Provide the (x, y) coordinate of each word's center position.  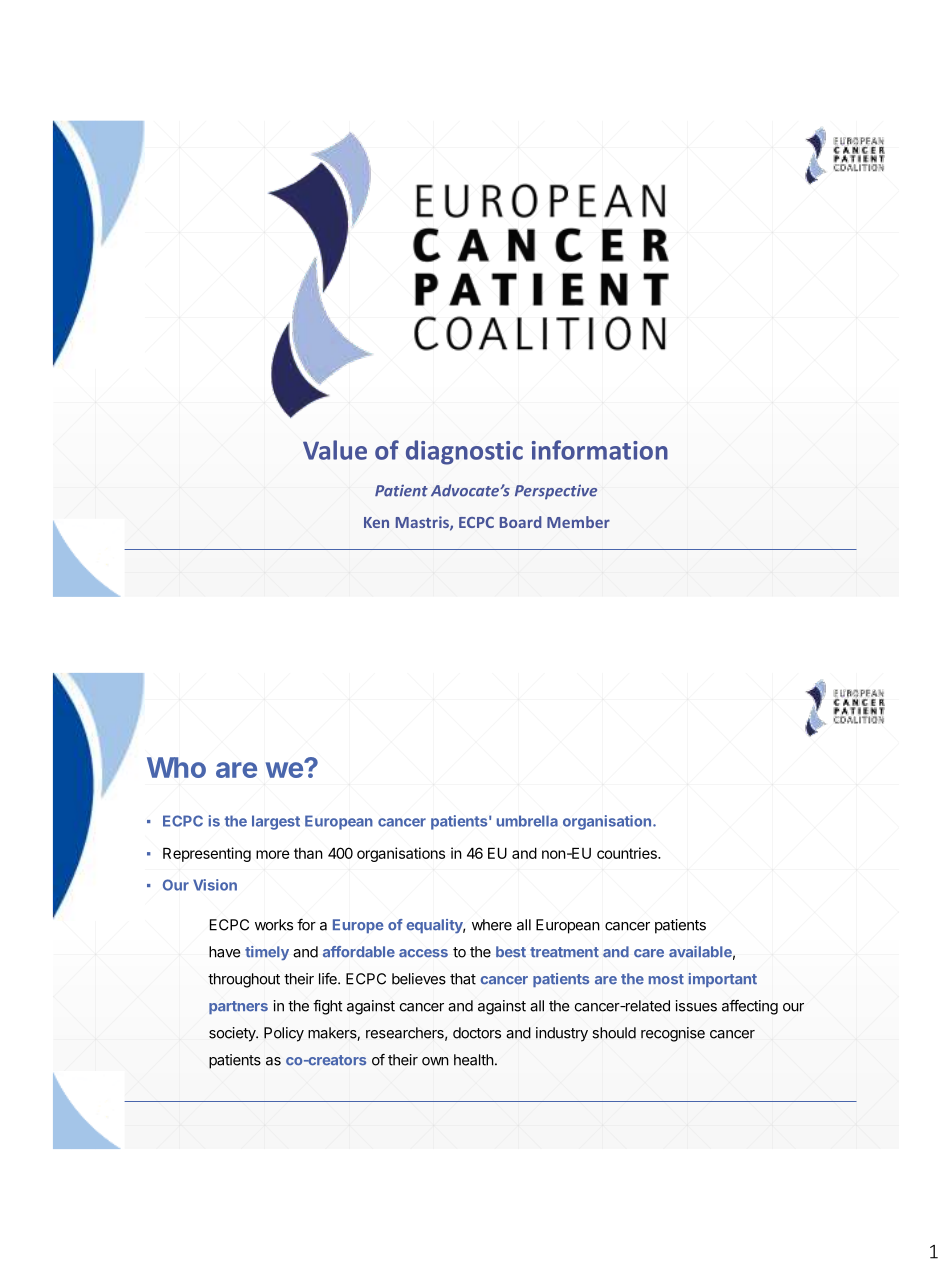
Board (520, 522)
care (649, 953)
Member (578, 522)
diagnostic (464, 452)
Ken (376, 522)
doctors (477, 1033)
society (233, 1034)
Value (335, 450)
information (600, 450)
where (492, 925)
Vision (215, 885)
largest (276, 822)
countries (628, 853)
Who (176, 767)
